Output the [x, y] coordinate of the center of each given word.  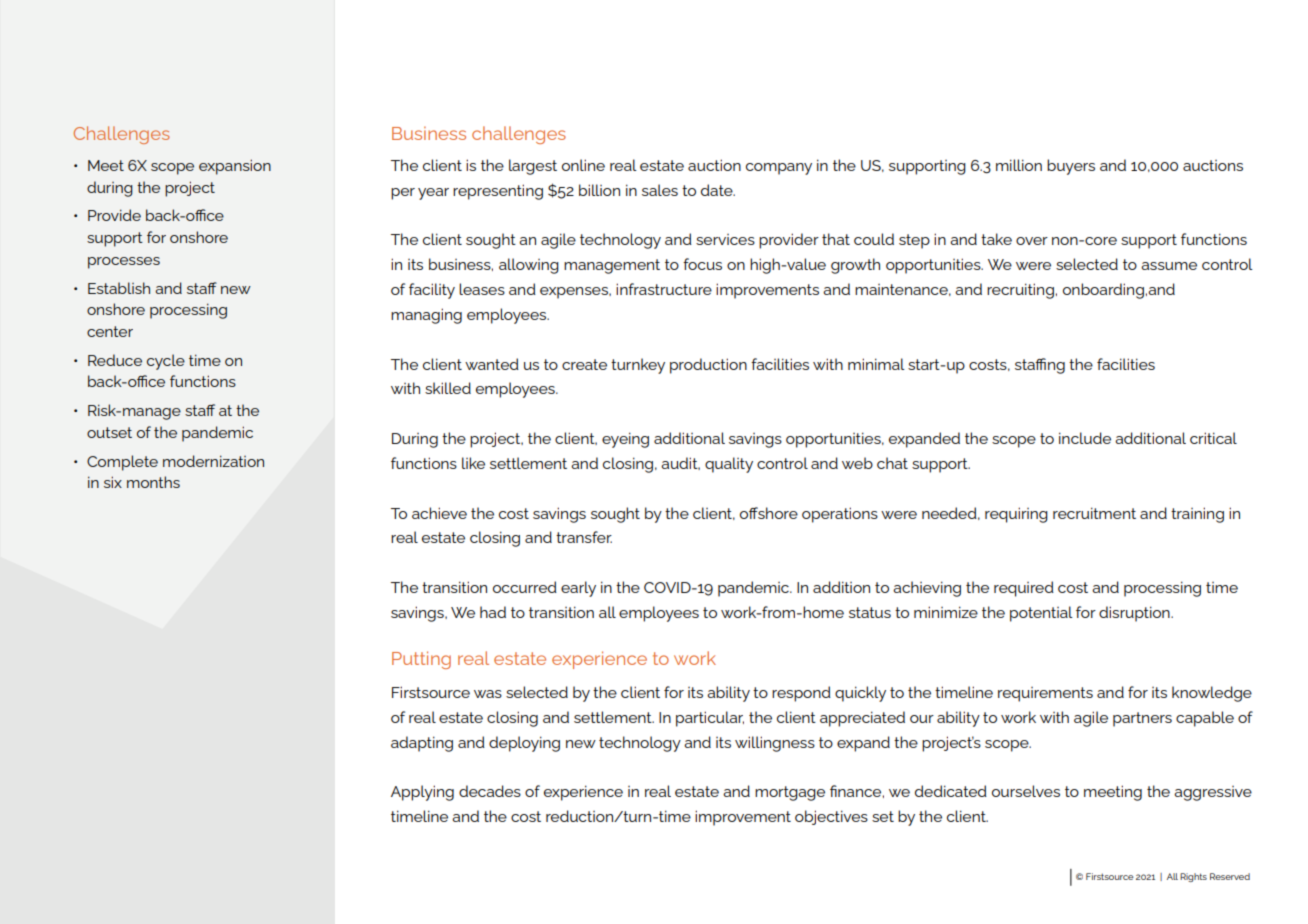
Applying [422, 793]
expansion [235, 167]
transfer [584, 537]
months [153, 482]
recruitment [1094, 513]
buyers [1071, 167]
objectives [831, 817]
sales [660, 190]
